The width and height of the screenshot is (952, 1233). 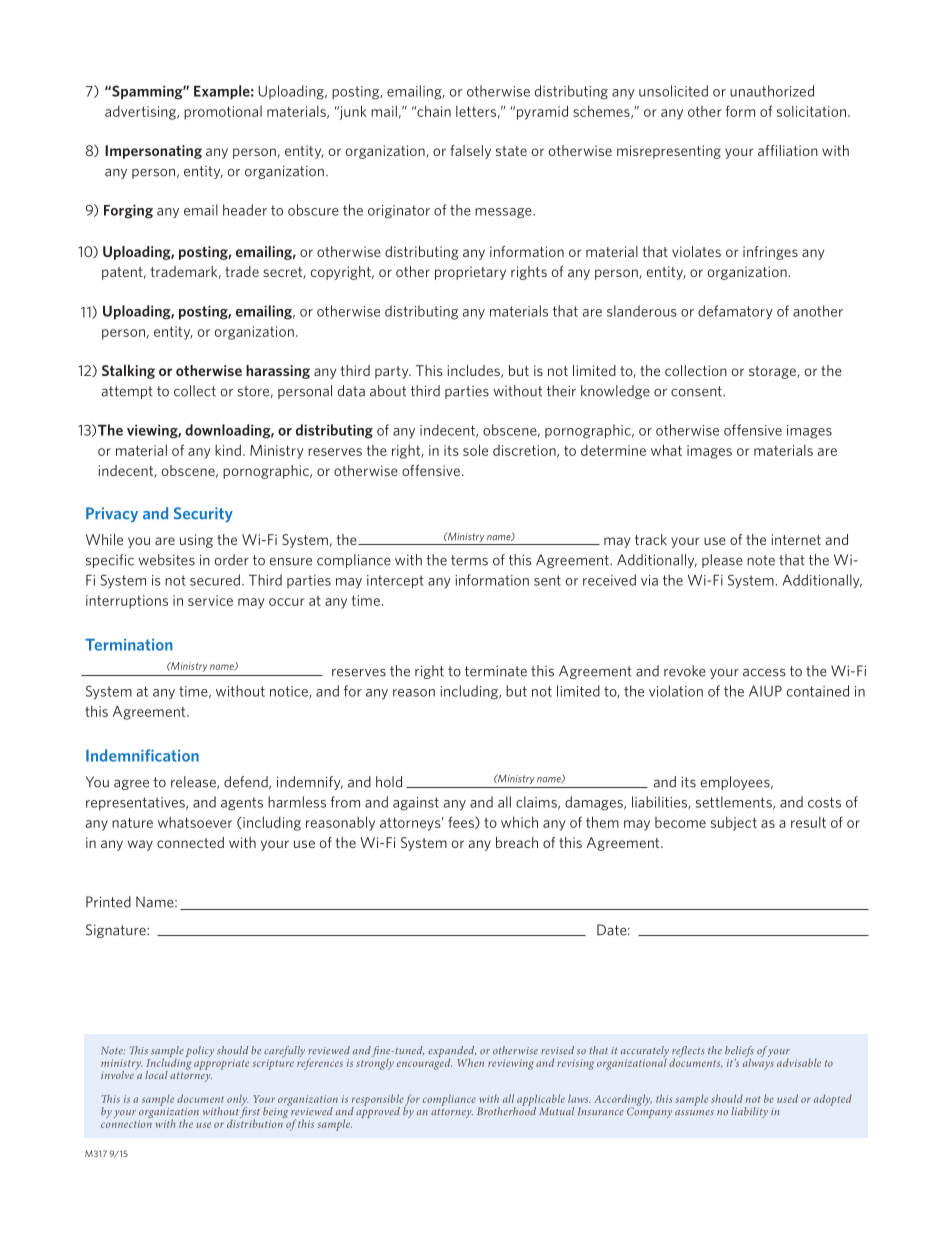 What do you see at coordinates (156, 1075) in the screenshot?
I see `local` at bounding box center [156, 1075].
